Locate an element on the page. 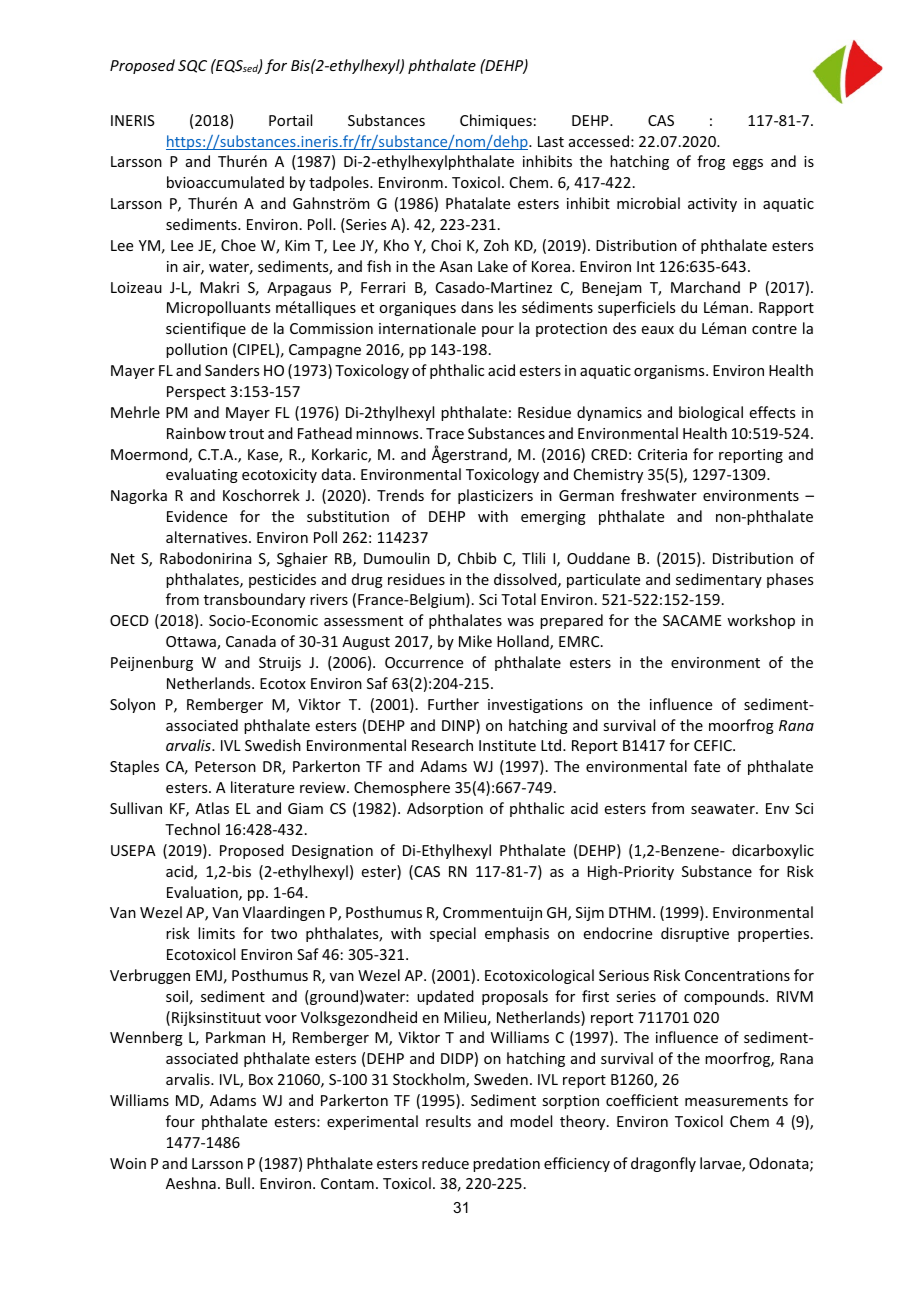  Criteria is located at coordinates (662, 454).
